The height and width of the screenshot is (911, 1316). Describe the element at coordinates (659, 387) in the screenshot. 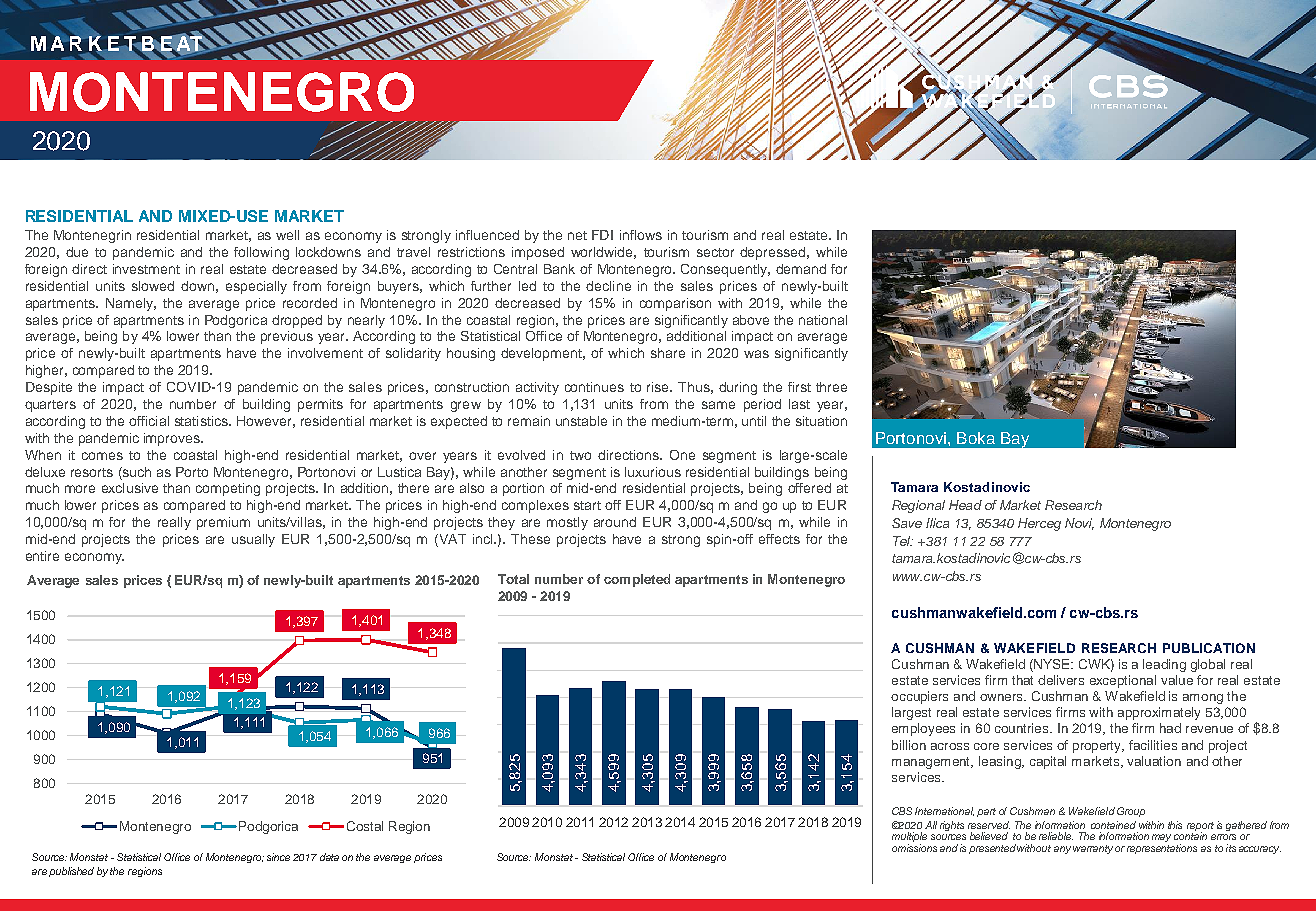

I see `rise` at that location.
